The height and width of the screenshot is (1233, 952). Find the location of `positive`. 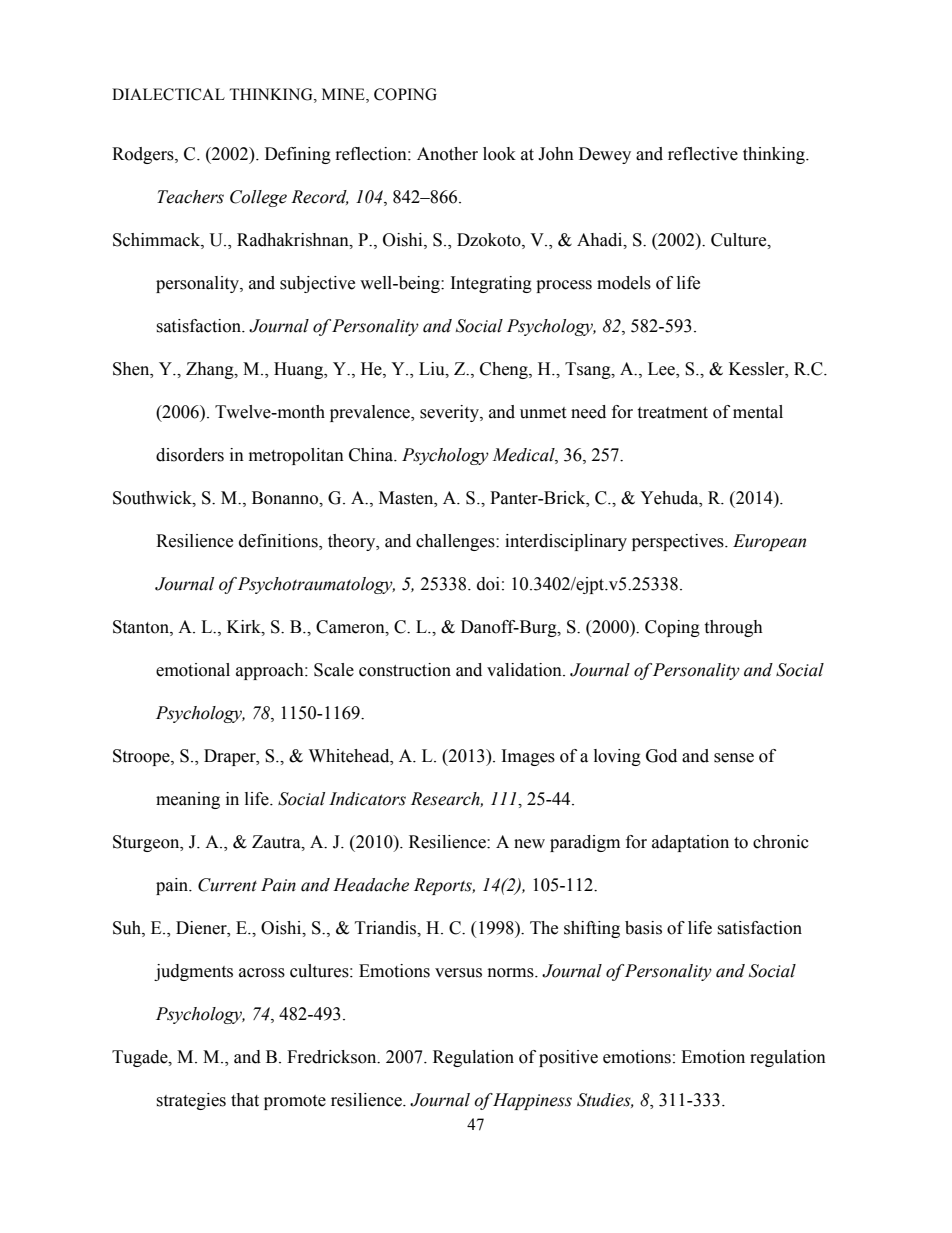

positive is located at coordinates (568, 1058).
